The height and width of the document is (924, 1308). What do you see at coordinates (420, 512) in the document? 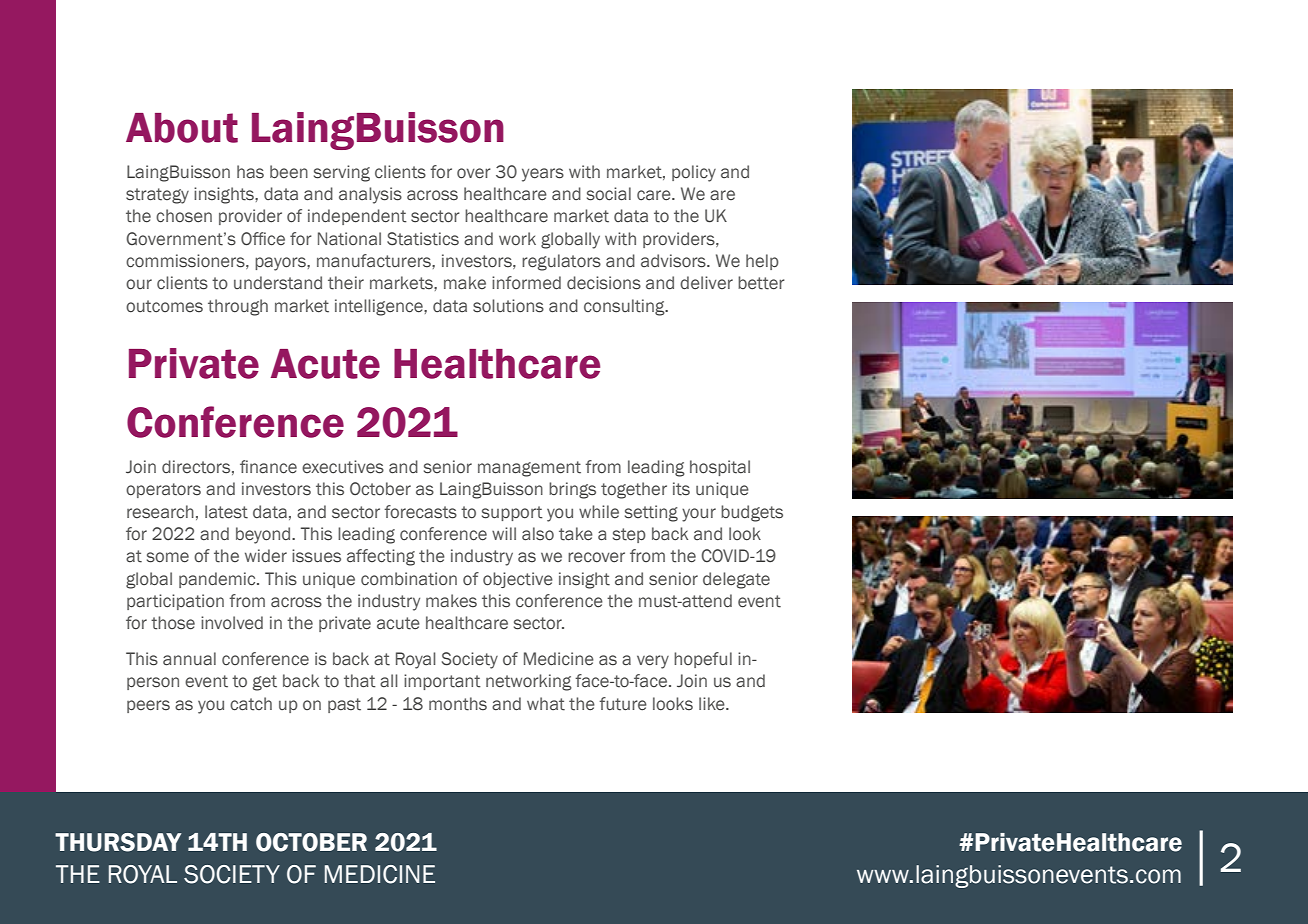
I see `forecasts` at bounding box center [420, 512].
